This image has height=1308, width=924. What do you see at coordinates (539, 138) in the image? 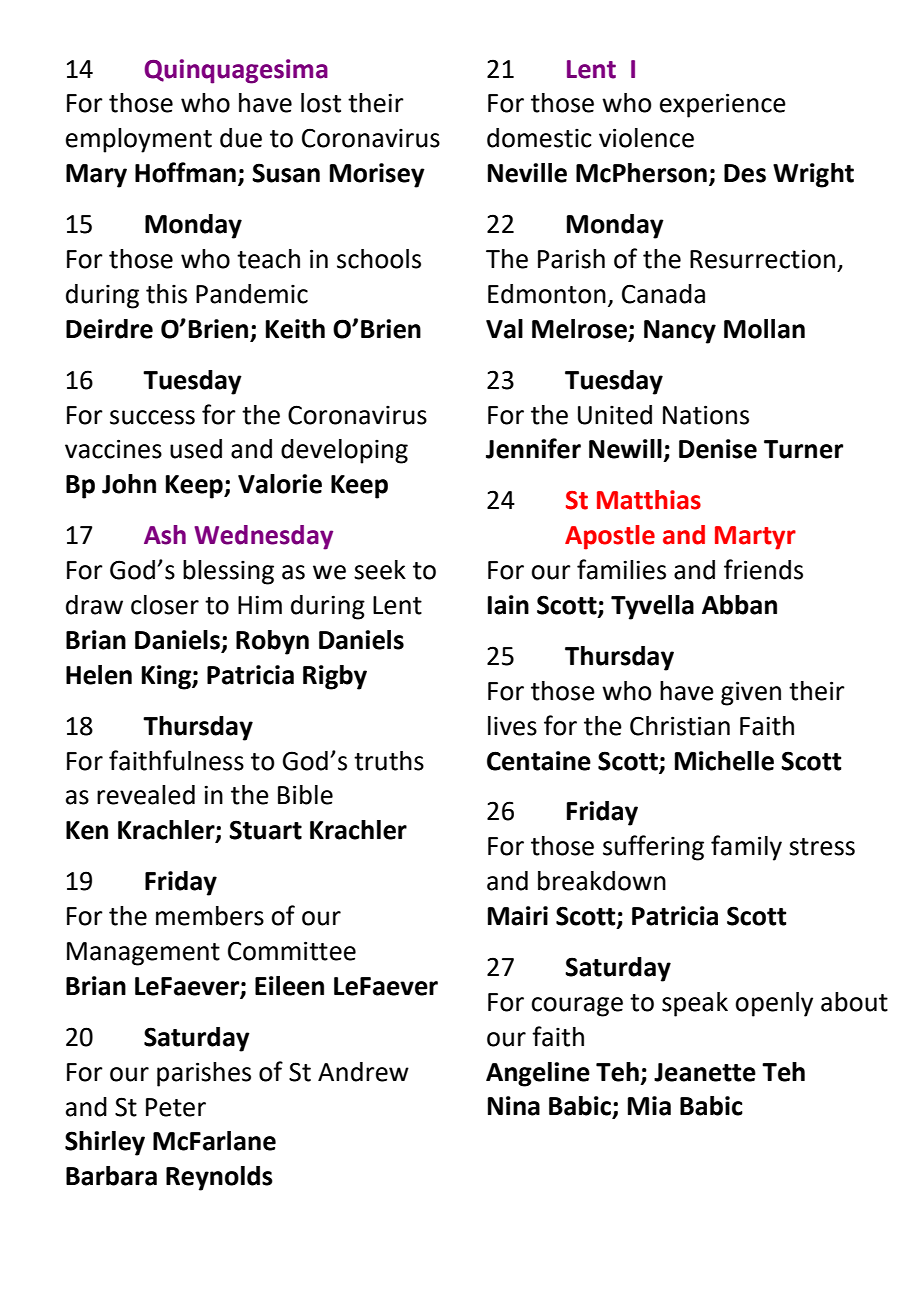
I see `domestic` at bounding box center [539, 138].
